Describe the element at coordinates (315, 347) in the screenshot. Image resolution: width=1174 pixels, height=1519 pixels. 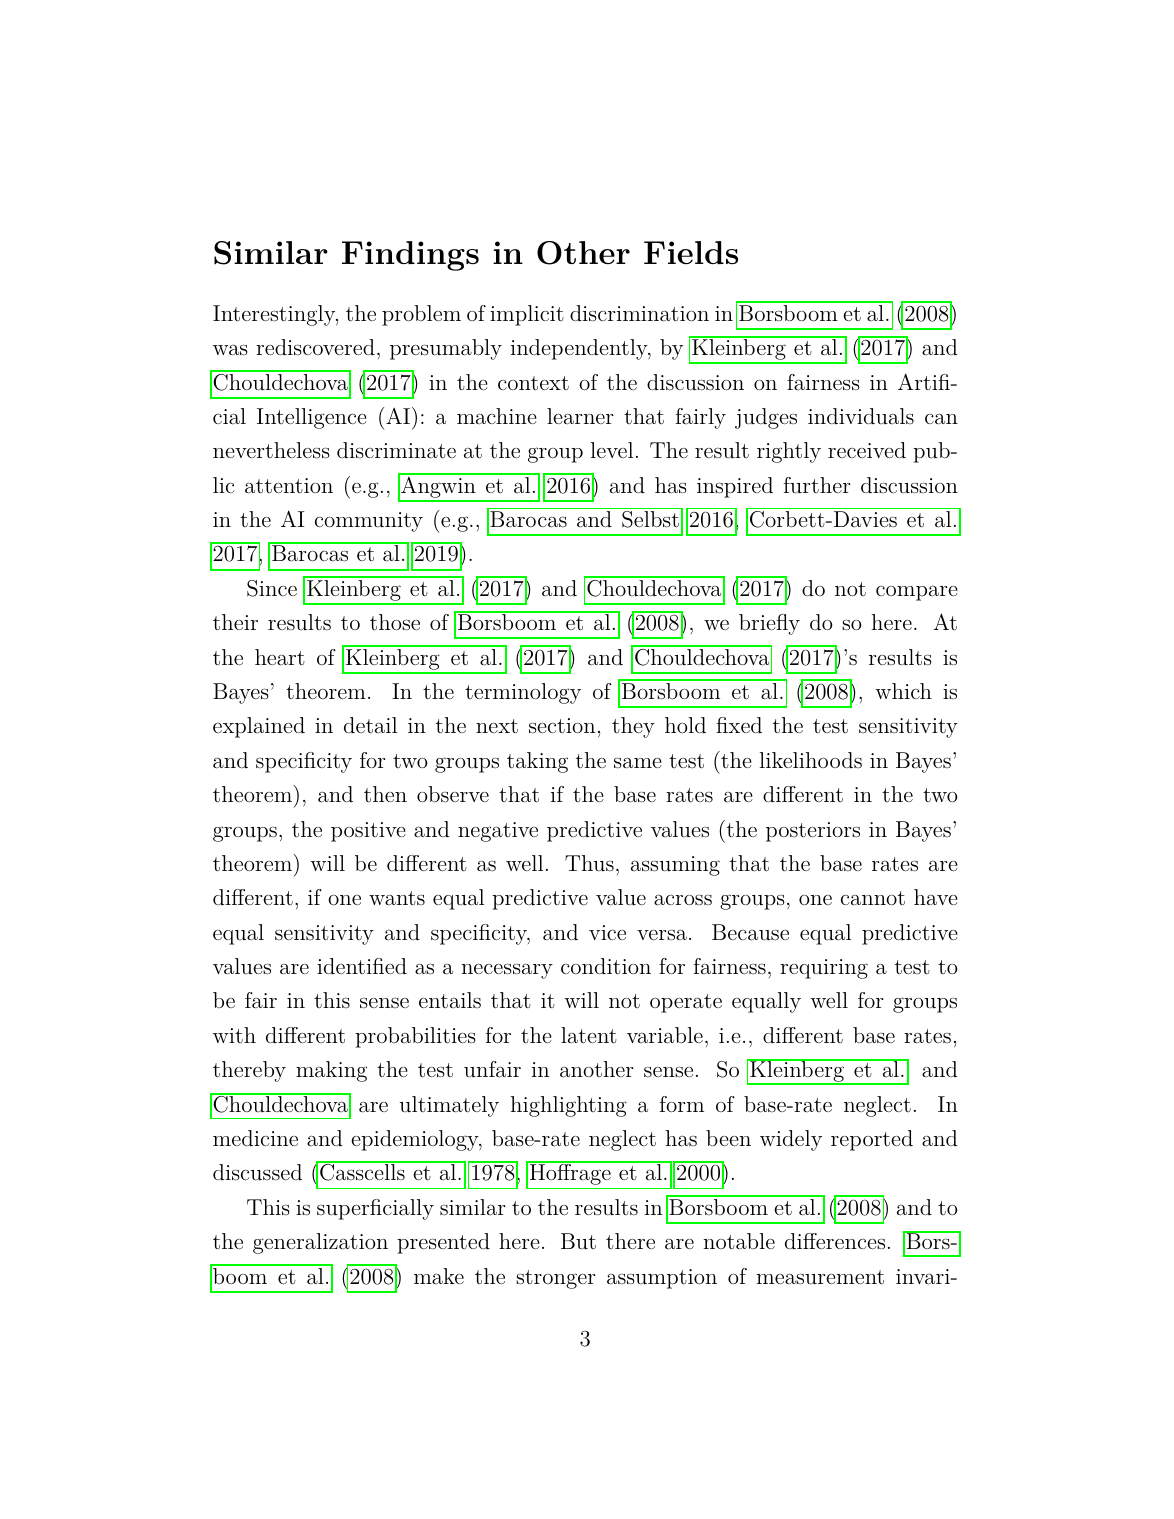
I see `rediscovered` at that location.
